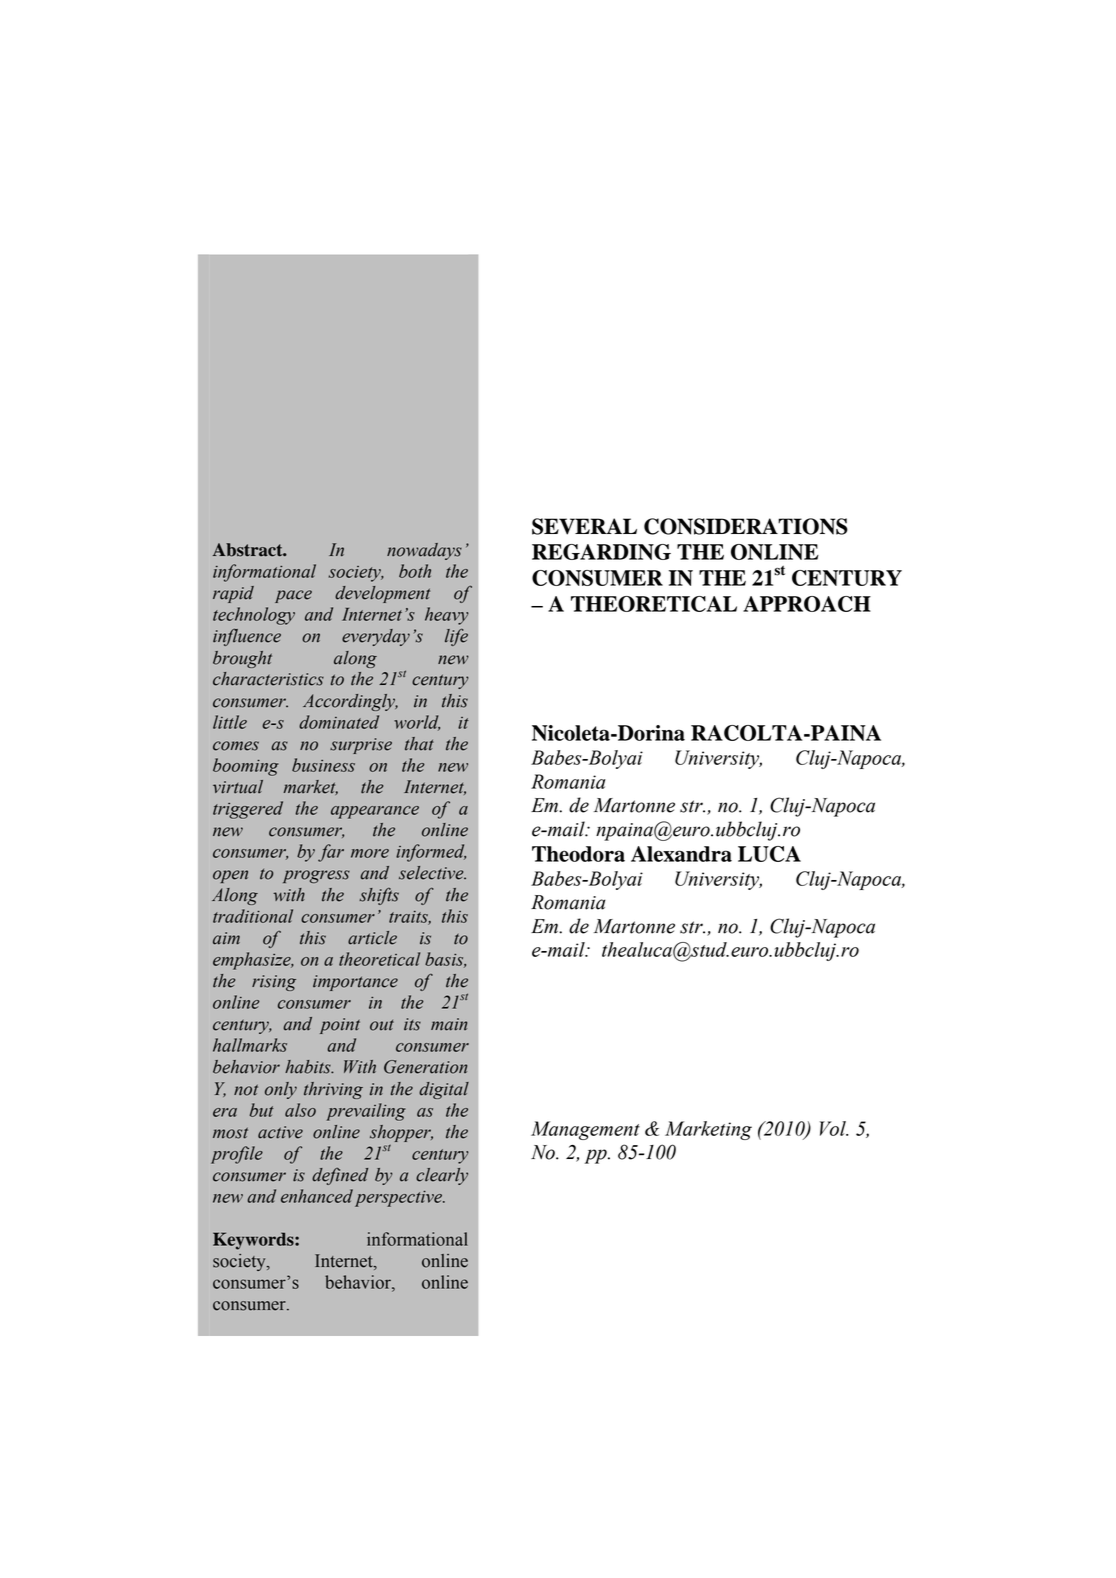 The height and width of the page is (1578, 1116). What do you see at coordinates (442, 1176) in the page?
I see `clearly` at bounding box center [442, 1176].
